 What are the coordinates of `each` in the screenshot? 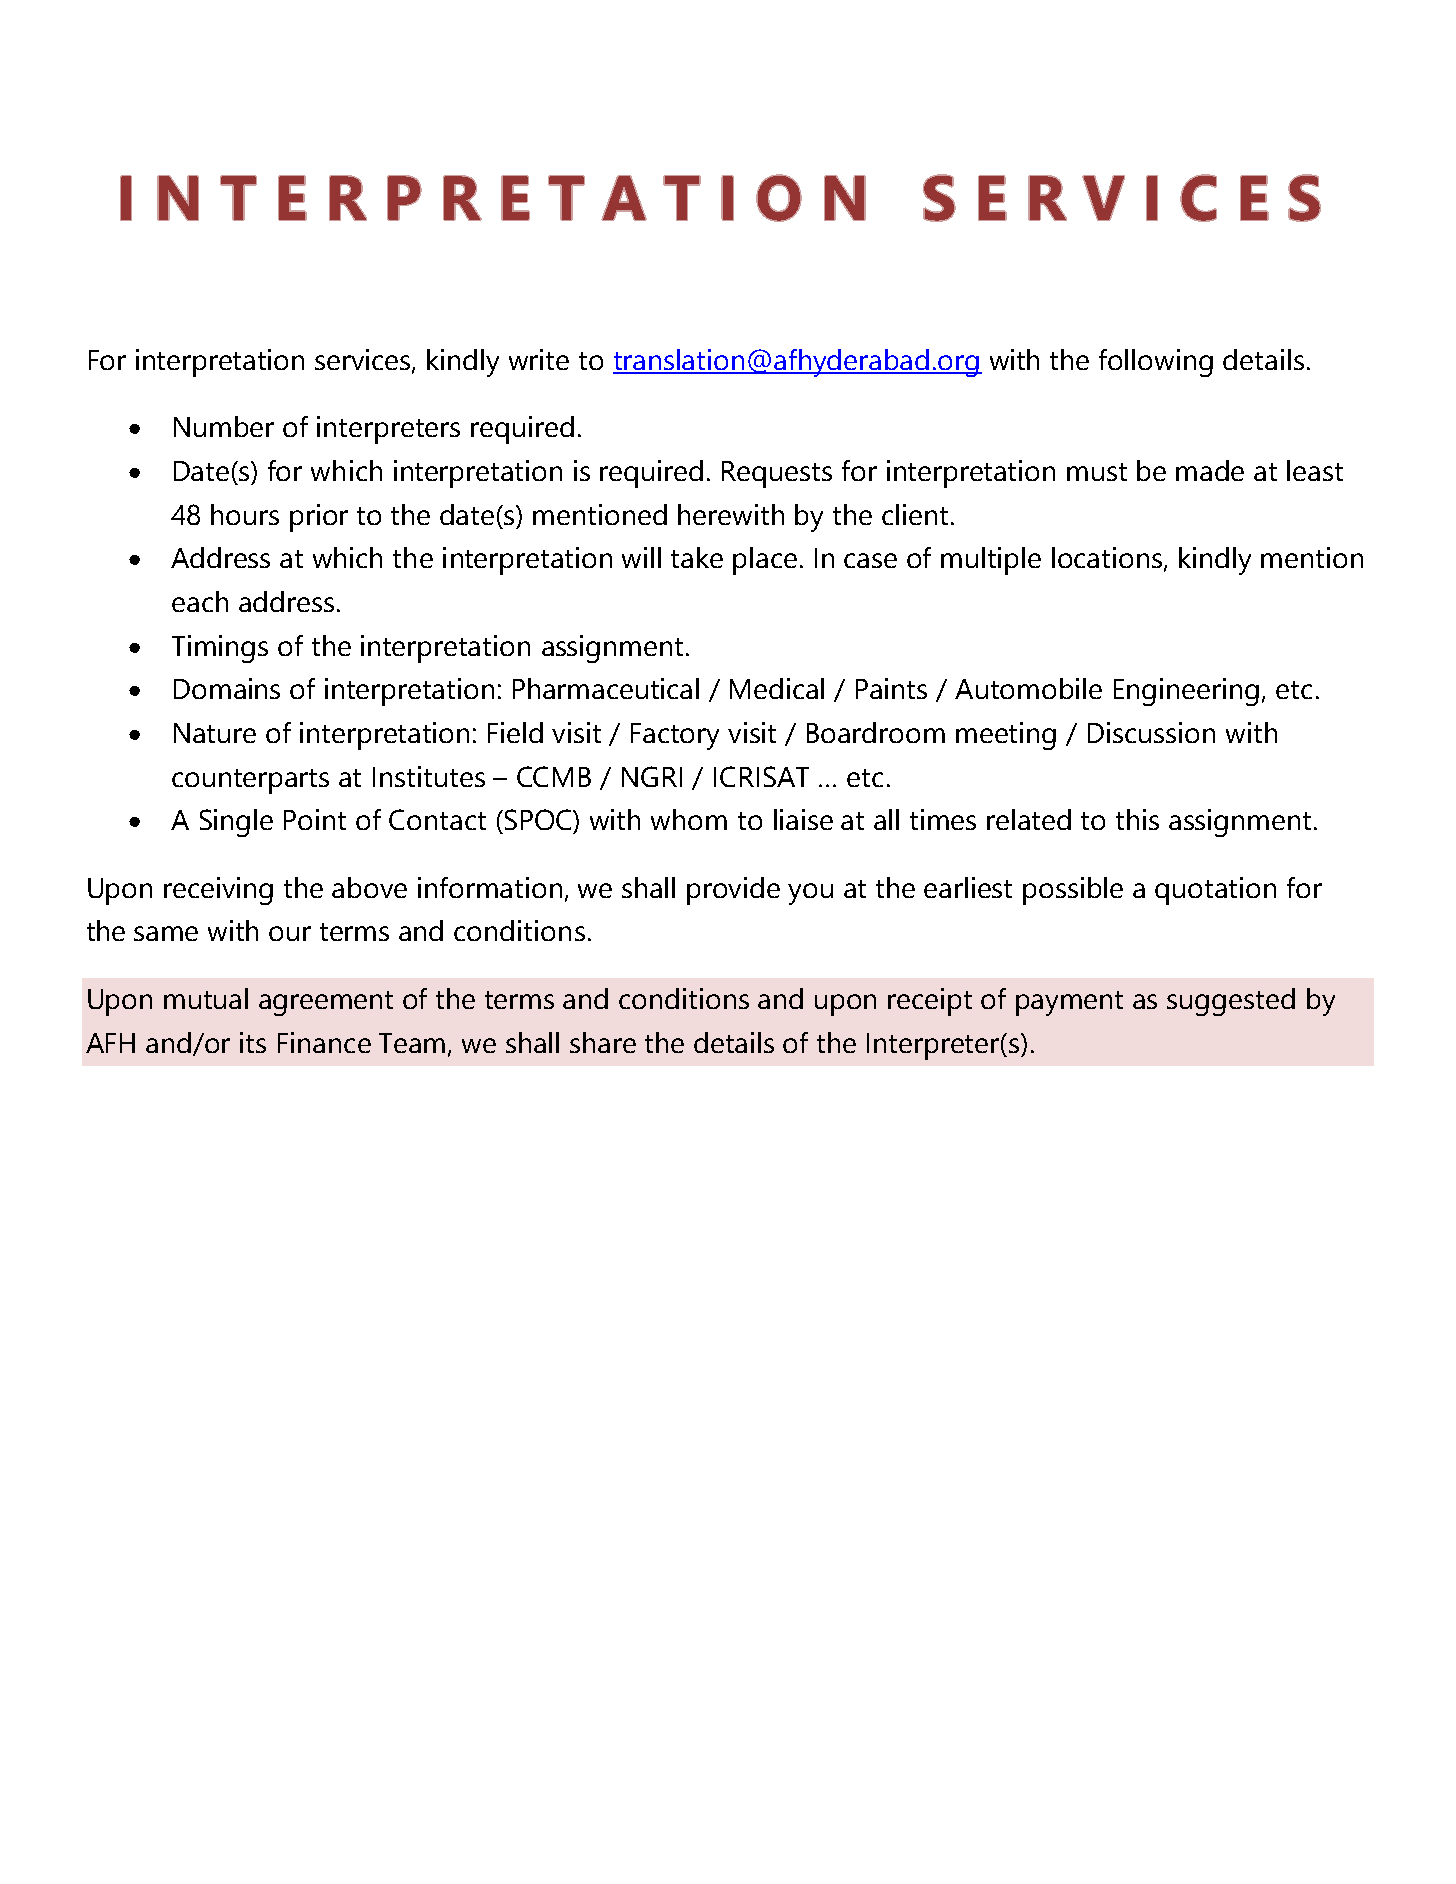 It's located at (200, 601).
